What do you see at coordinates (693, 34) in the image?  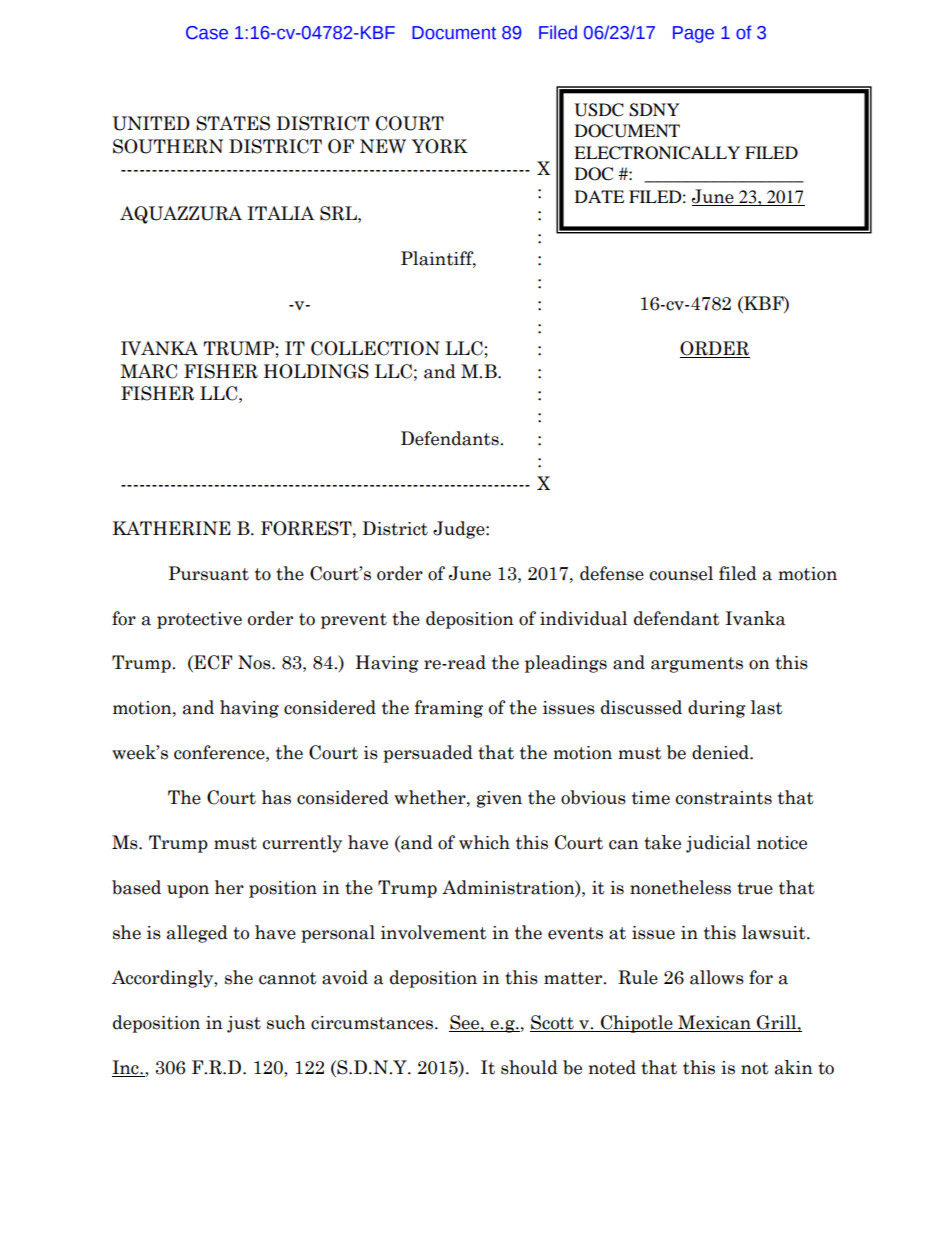 I see `Page` at bounding box center [693, 34].
